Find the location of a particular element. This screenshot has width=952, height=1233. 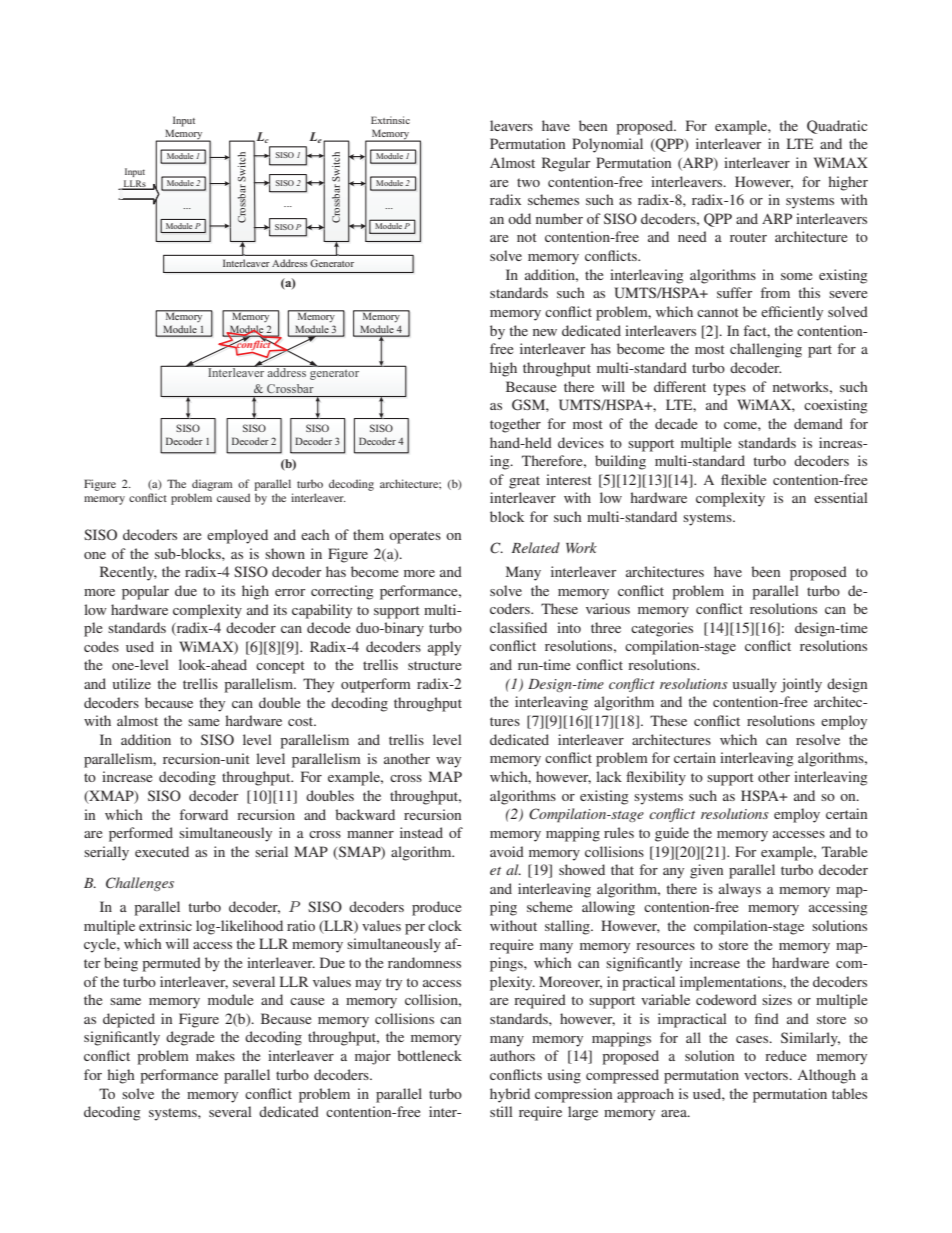

makes is located at coordinates (215, 1055).
